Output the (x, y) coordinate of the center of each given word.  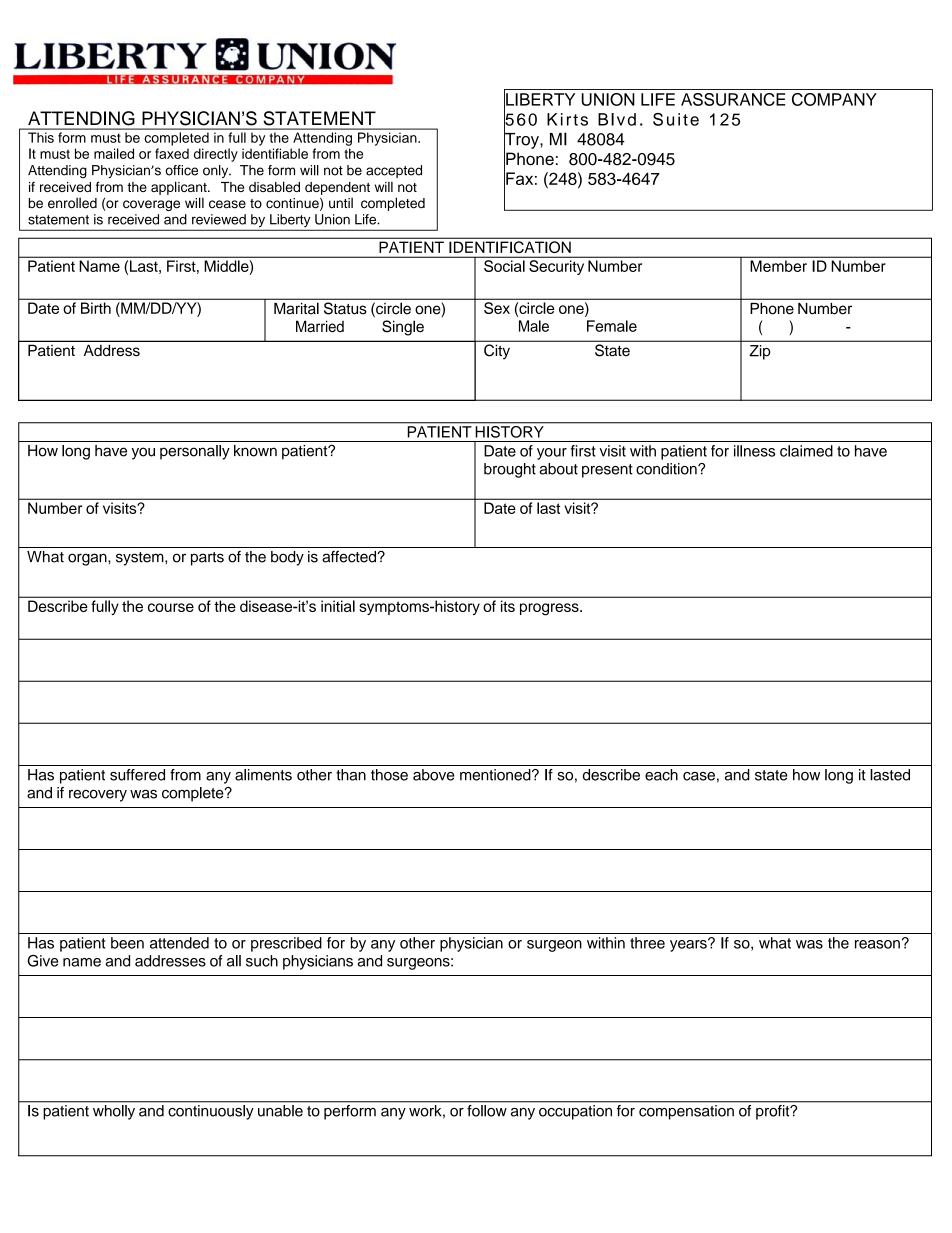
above (433, 775)
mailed (114, 153)
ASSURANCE (733, 99)
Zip (760, 352)
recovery (98, 795)
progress (550, 609)
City (497, 351)
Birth (96, 308)
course (171, 607)
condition (667, 469)
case (699, 776)
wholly (114, 1112)
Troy (522, 140)
